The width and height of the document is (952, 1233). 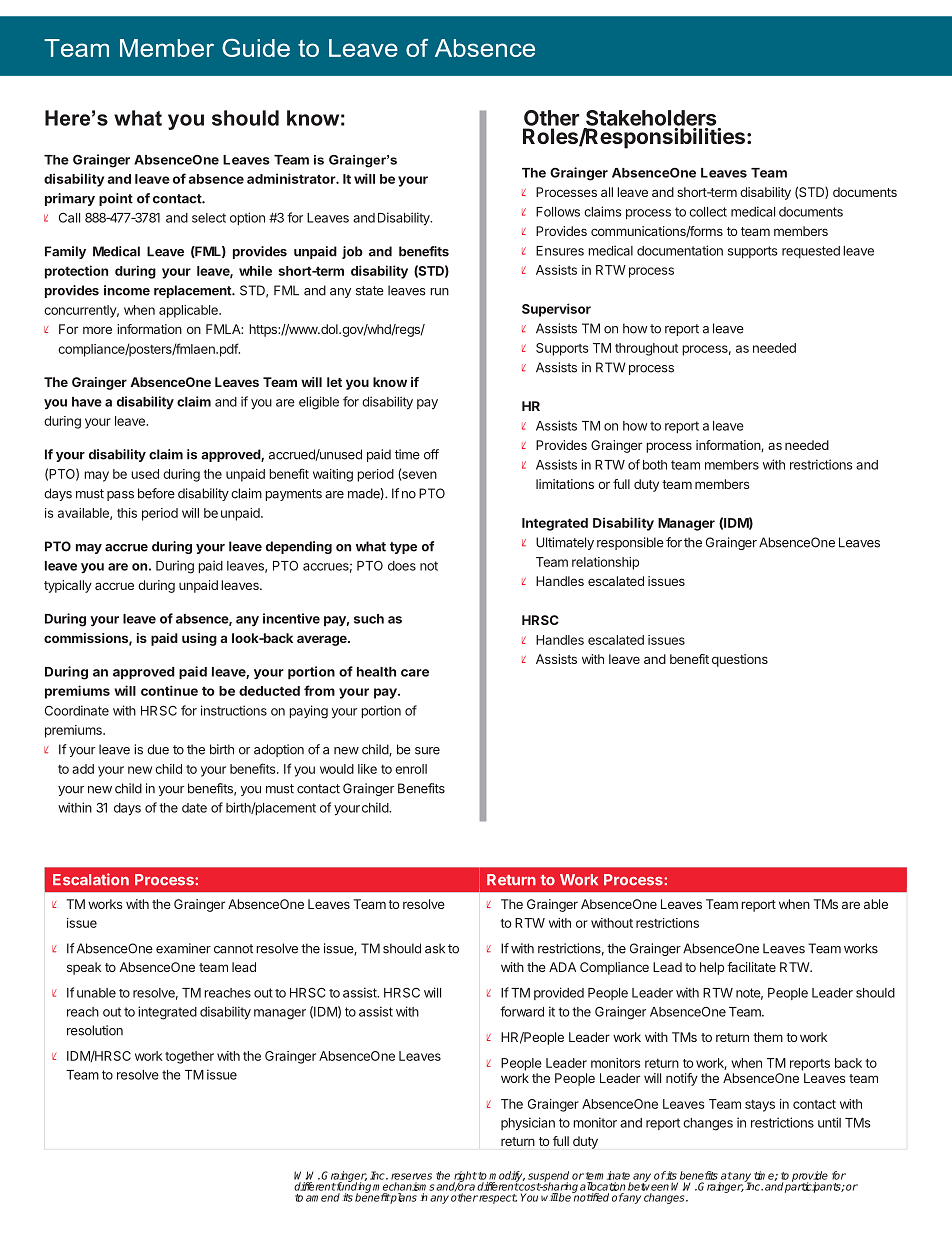 I want to click on collect, so click(x=708, y=212).
